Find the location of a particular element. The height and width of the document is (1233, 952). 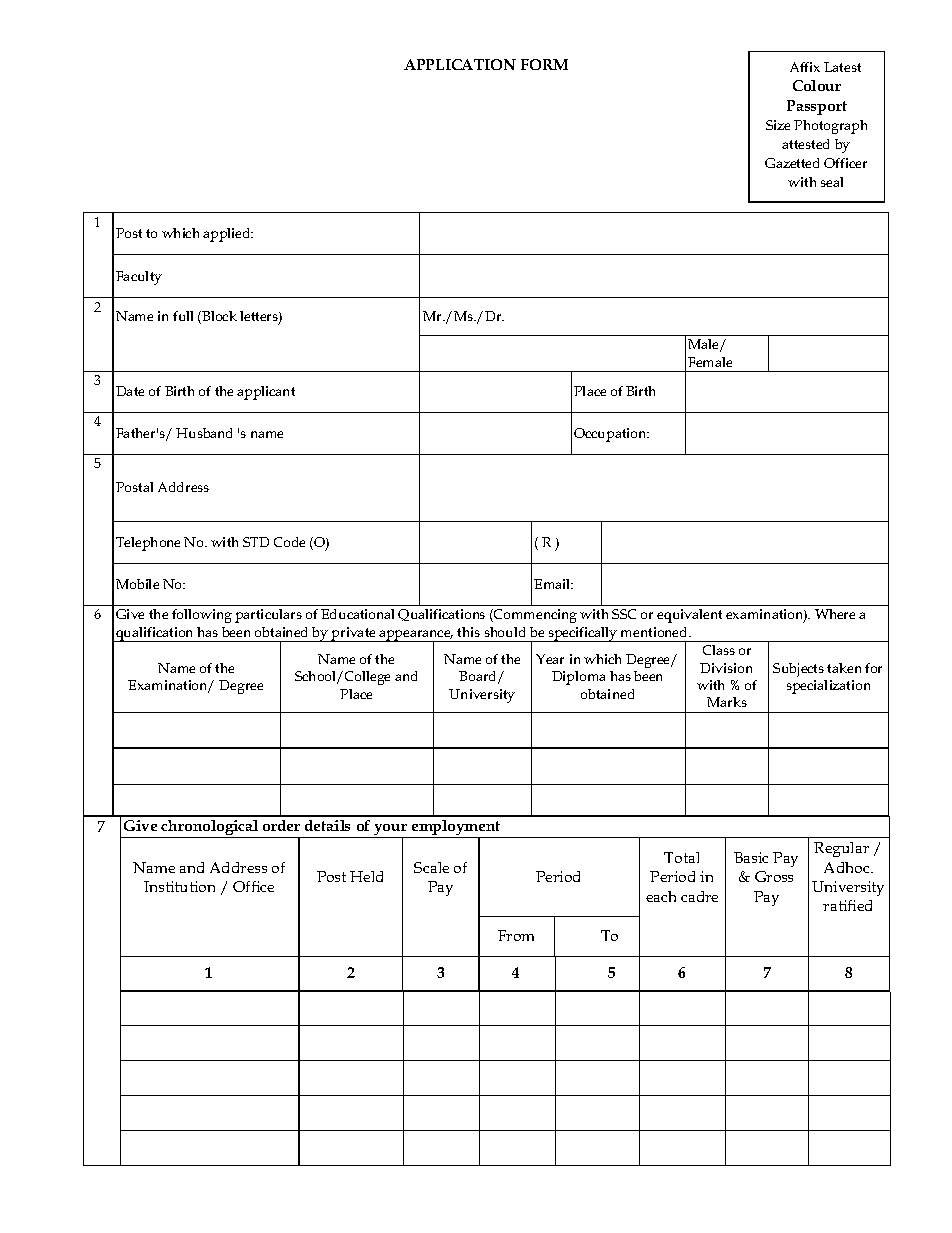

Occupation is located at coordinates (611, 435).
